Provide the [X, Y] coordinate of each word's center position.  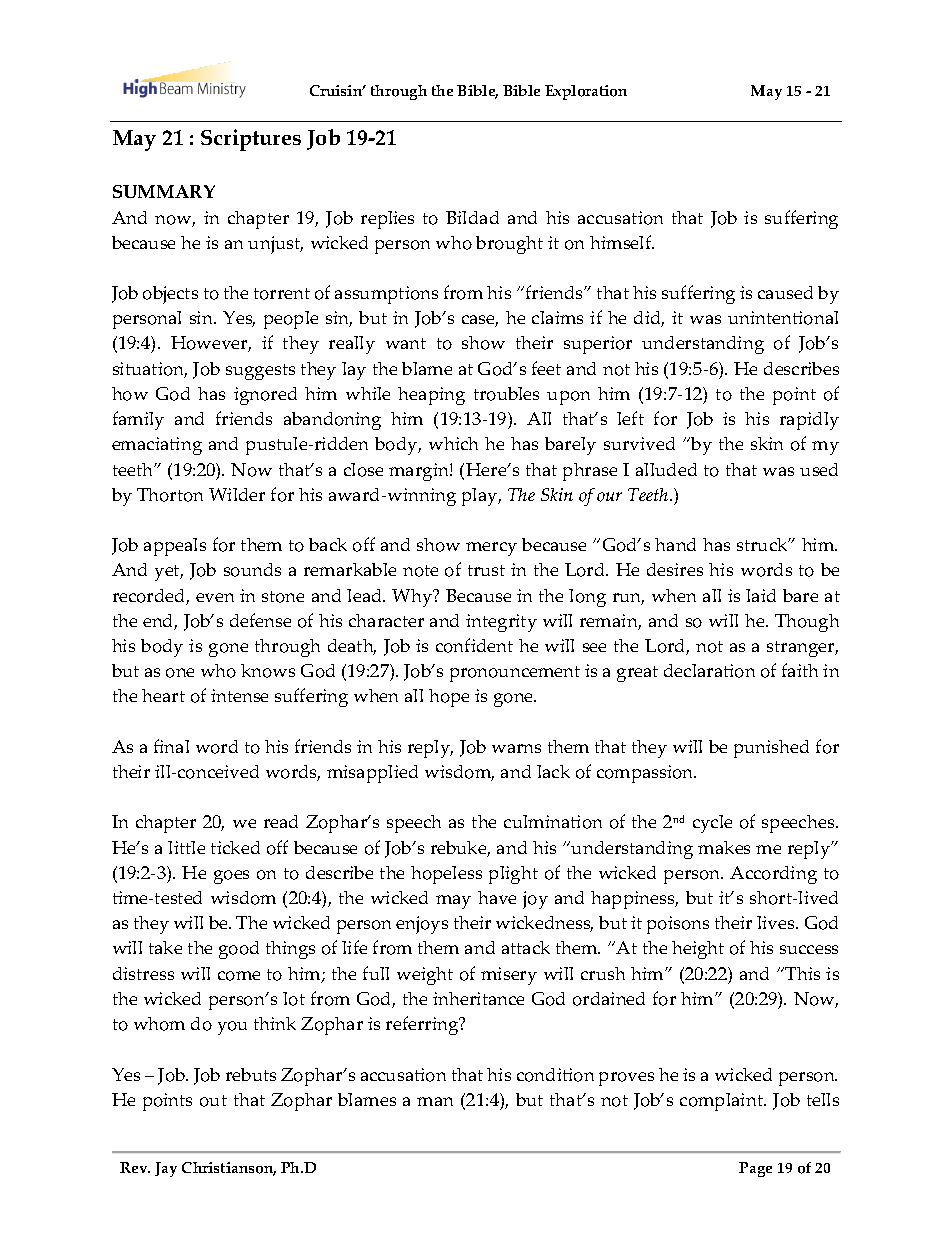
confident [474, 645]
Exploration [586, 92]
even [215, 597]
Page [755, 1169]
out [213, 1101]
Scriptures [251, 140]
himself [622, 242]
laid [761, 595]
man [435, 1101]
